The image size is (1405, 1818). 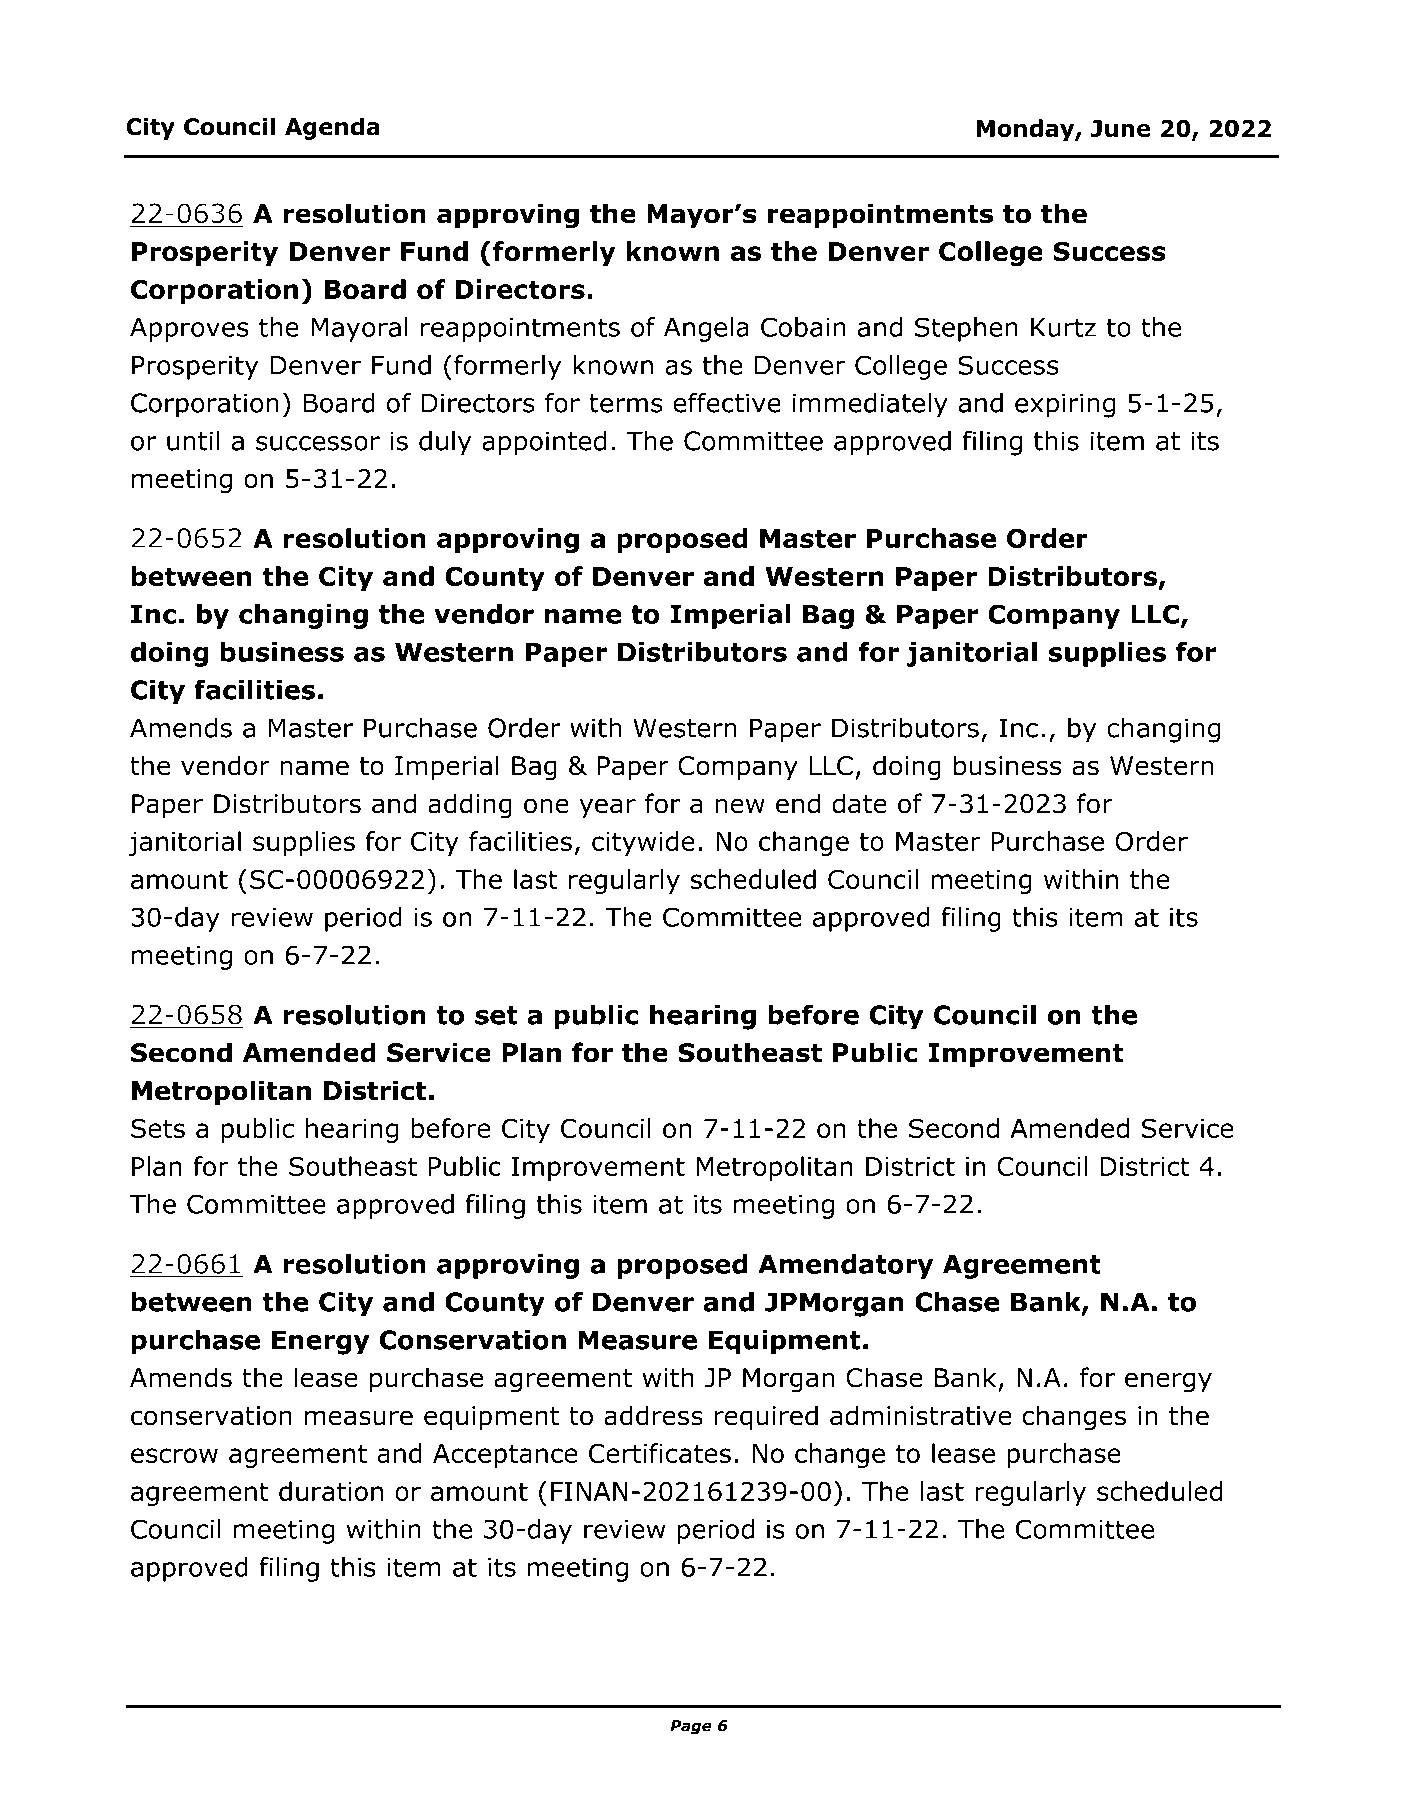 What do you see at coordinates (859, 803) in the screenshot?
I see `date` at bounding box center [859, 803].
